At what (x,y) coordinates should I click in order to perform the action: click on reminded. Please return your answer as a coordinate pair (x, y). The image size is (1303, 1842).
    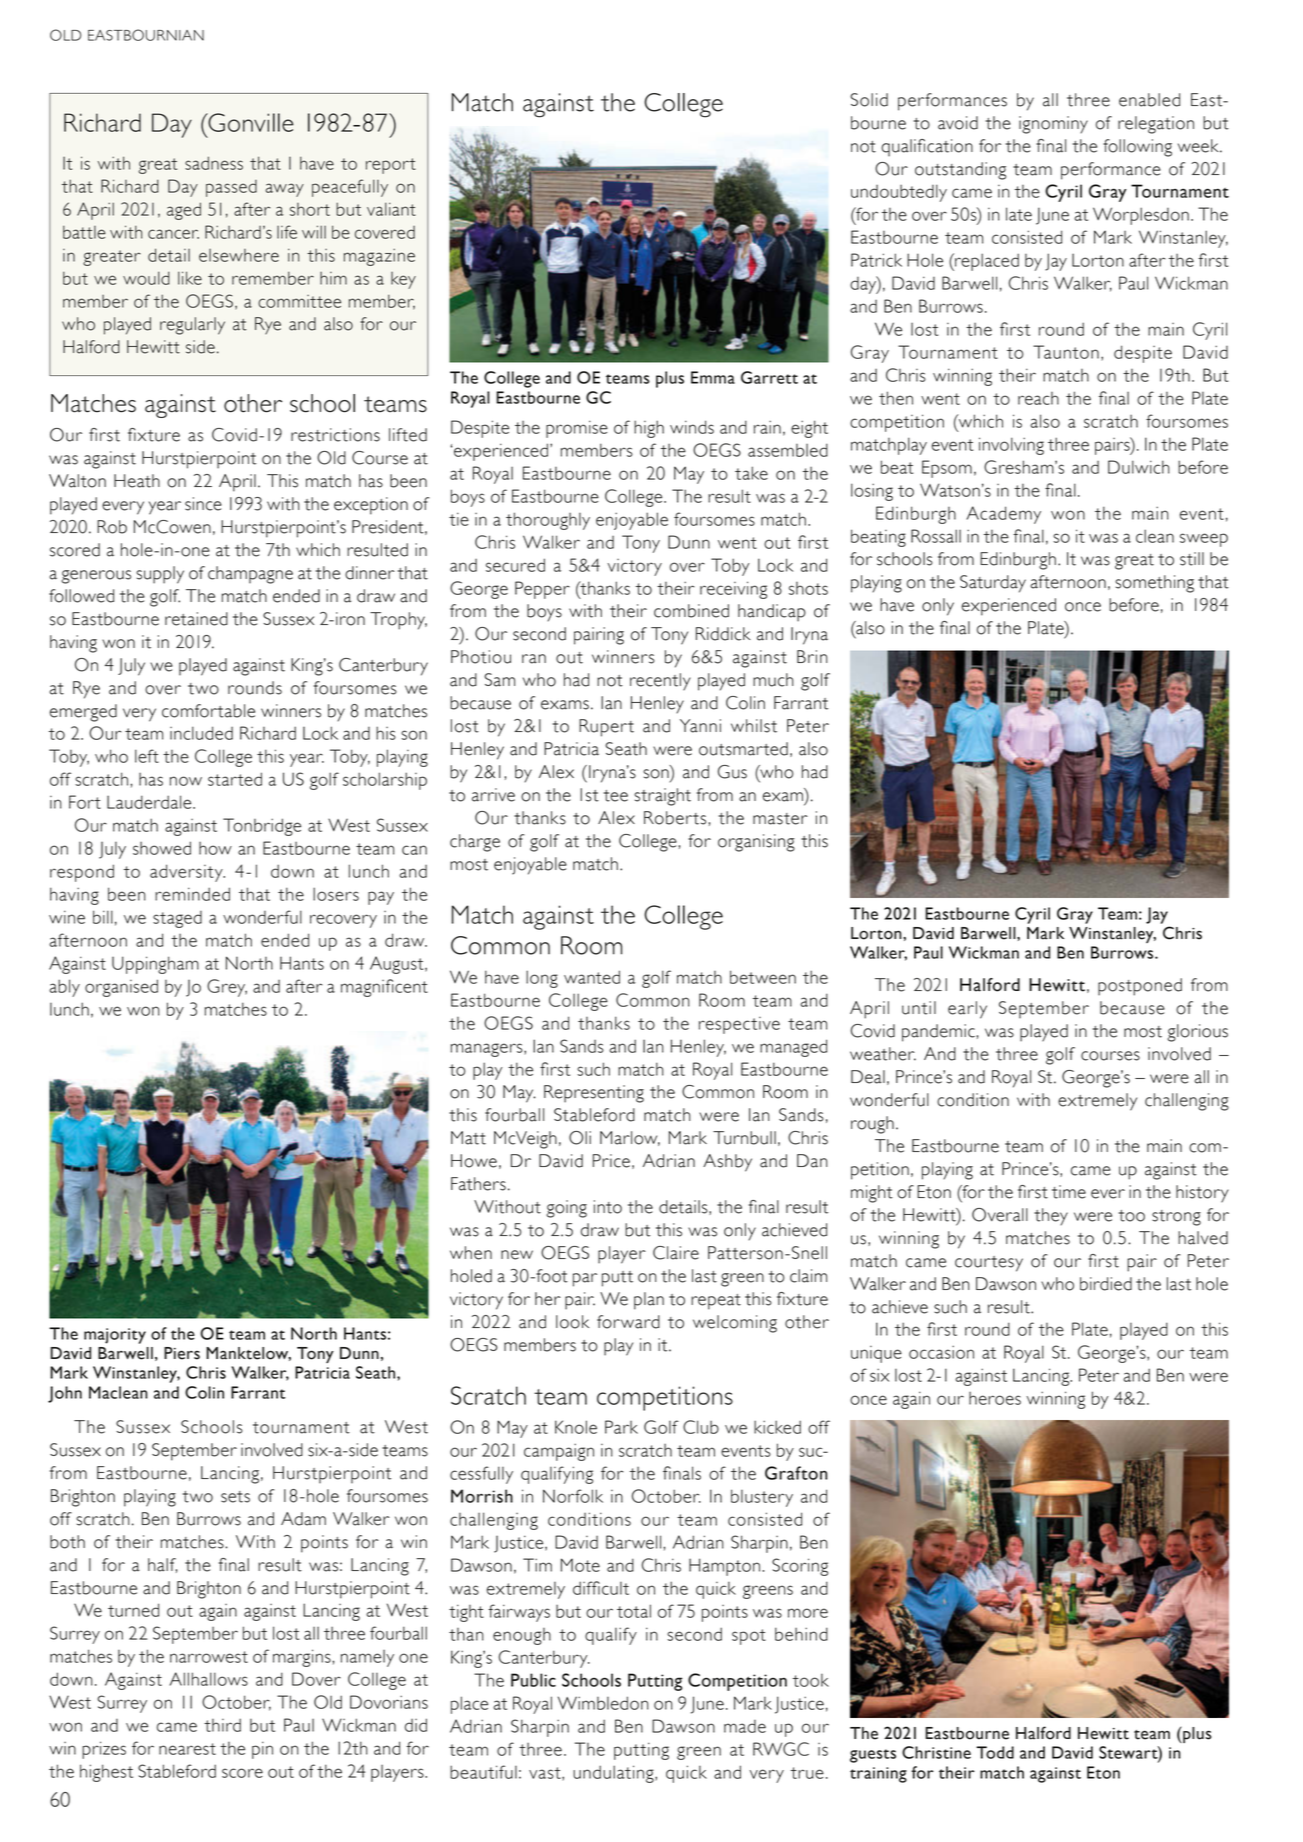
    Looking at the image, I should click on (192, 894).
